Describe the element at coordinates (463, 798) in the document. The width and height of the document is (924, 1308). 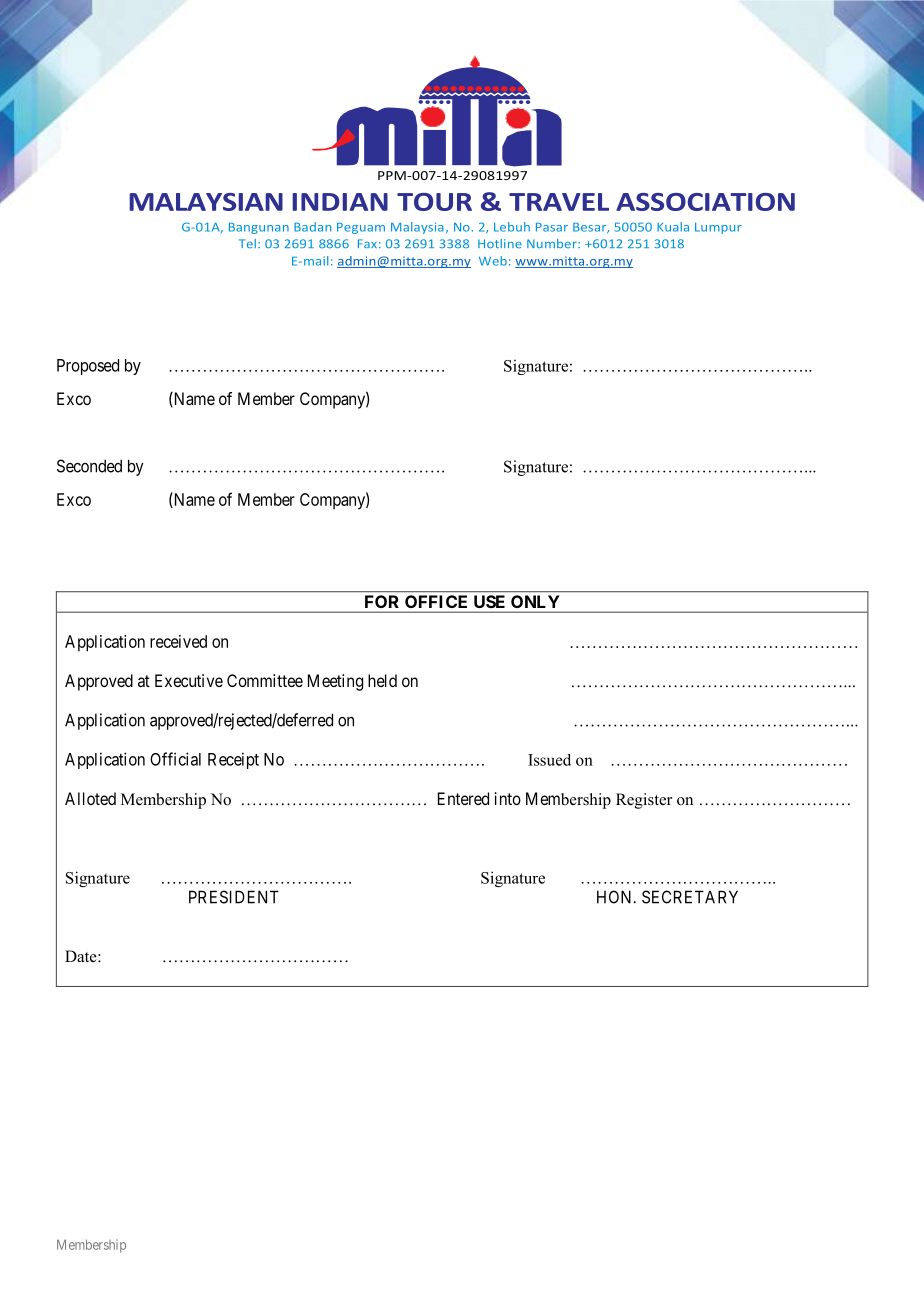
I see `Entered` at that location.
